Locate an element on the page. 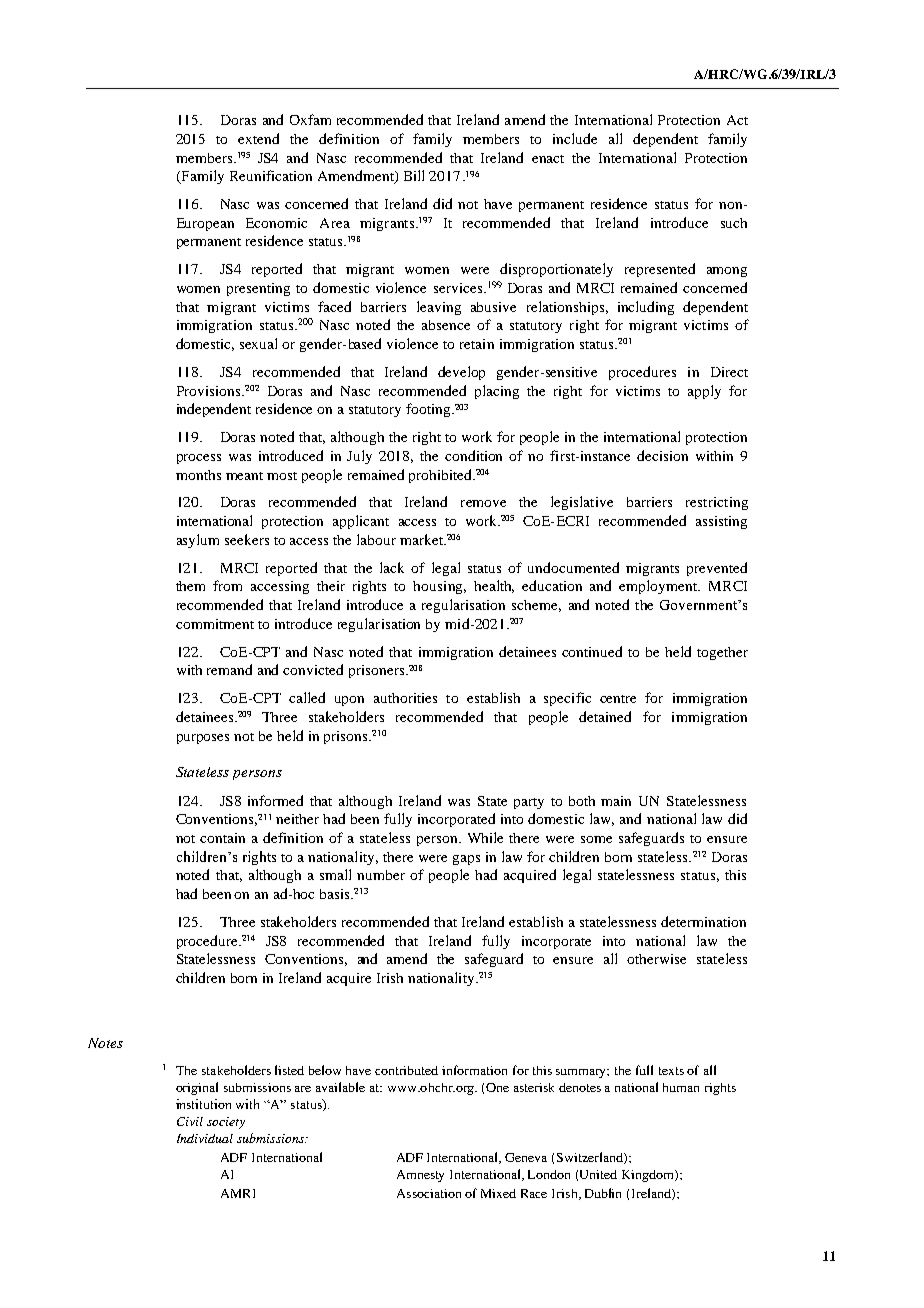  While is located at coordinates (485, 837).
